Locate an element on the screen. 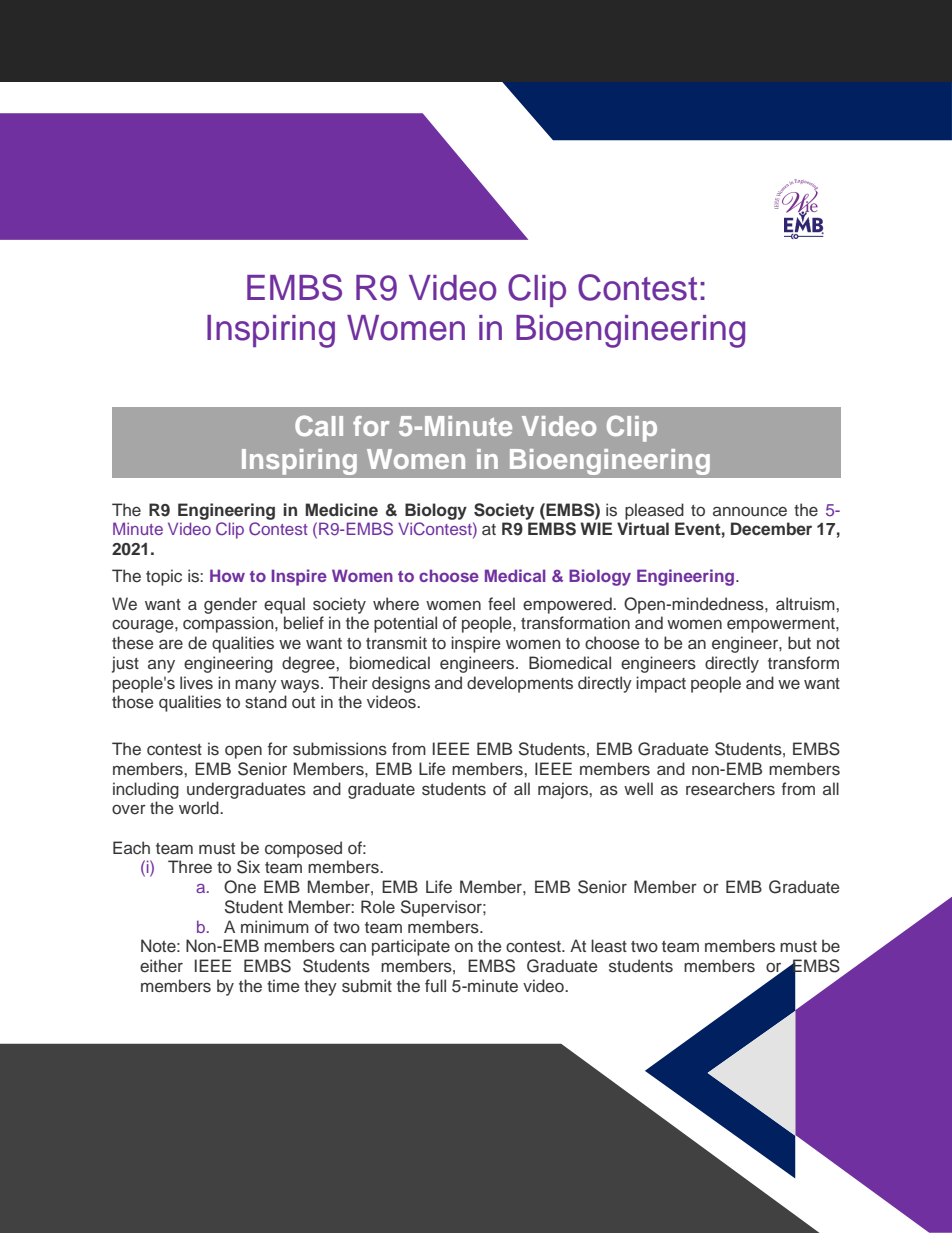  Medicine is located at coordinates (341, 509).
